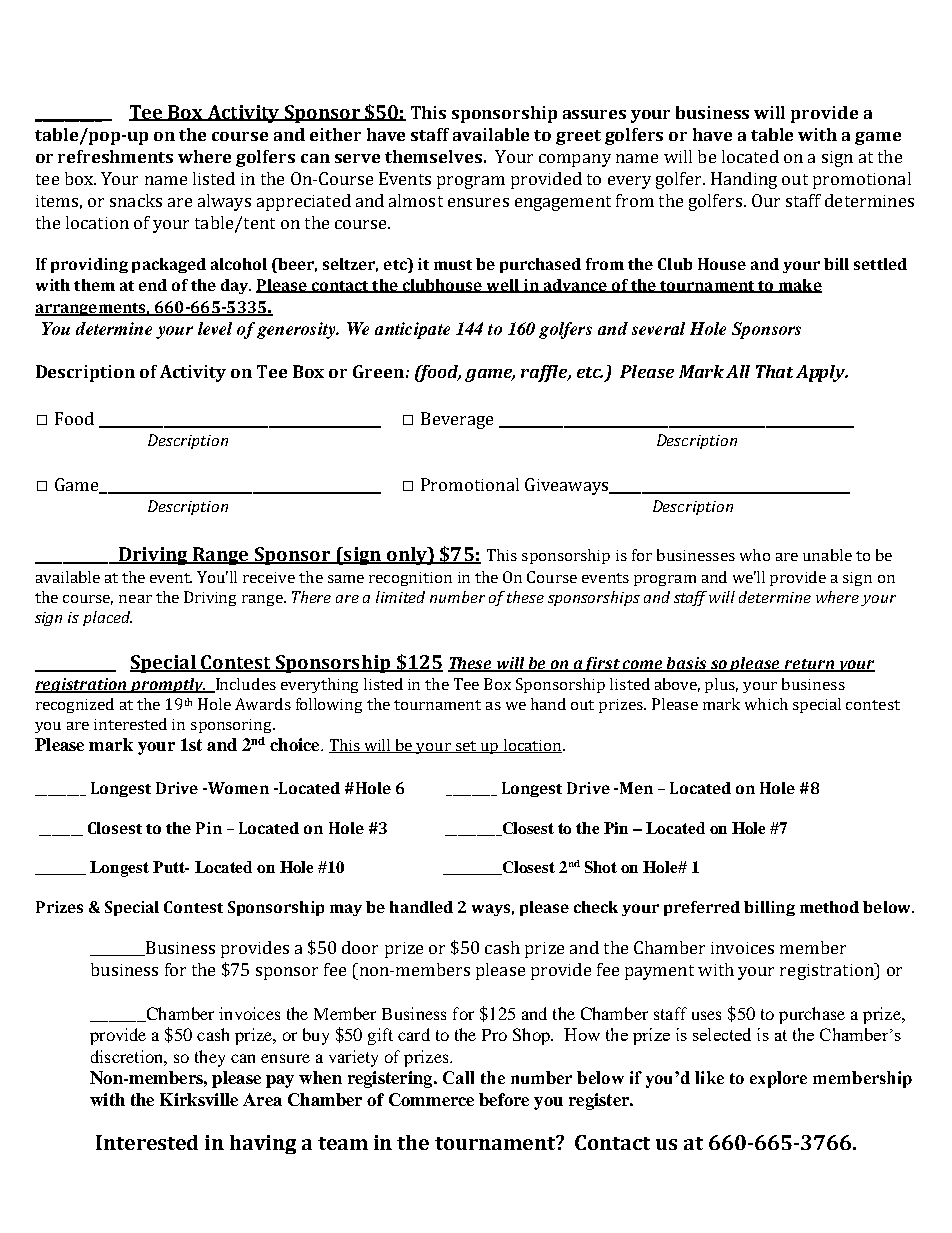 The height and width of the screenshot is (1233, 952). Describe the element at coordinates (601, 867) in the screenshot. I see `Shot` at that location.
